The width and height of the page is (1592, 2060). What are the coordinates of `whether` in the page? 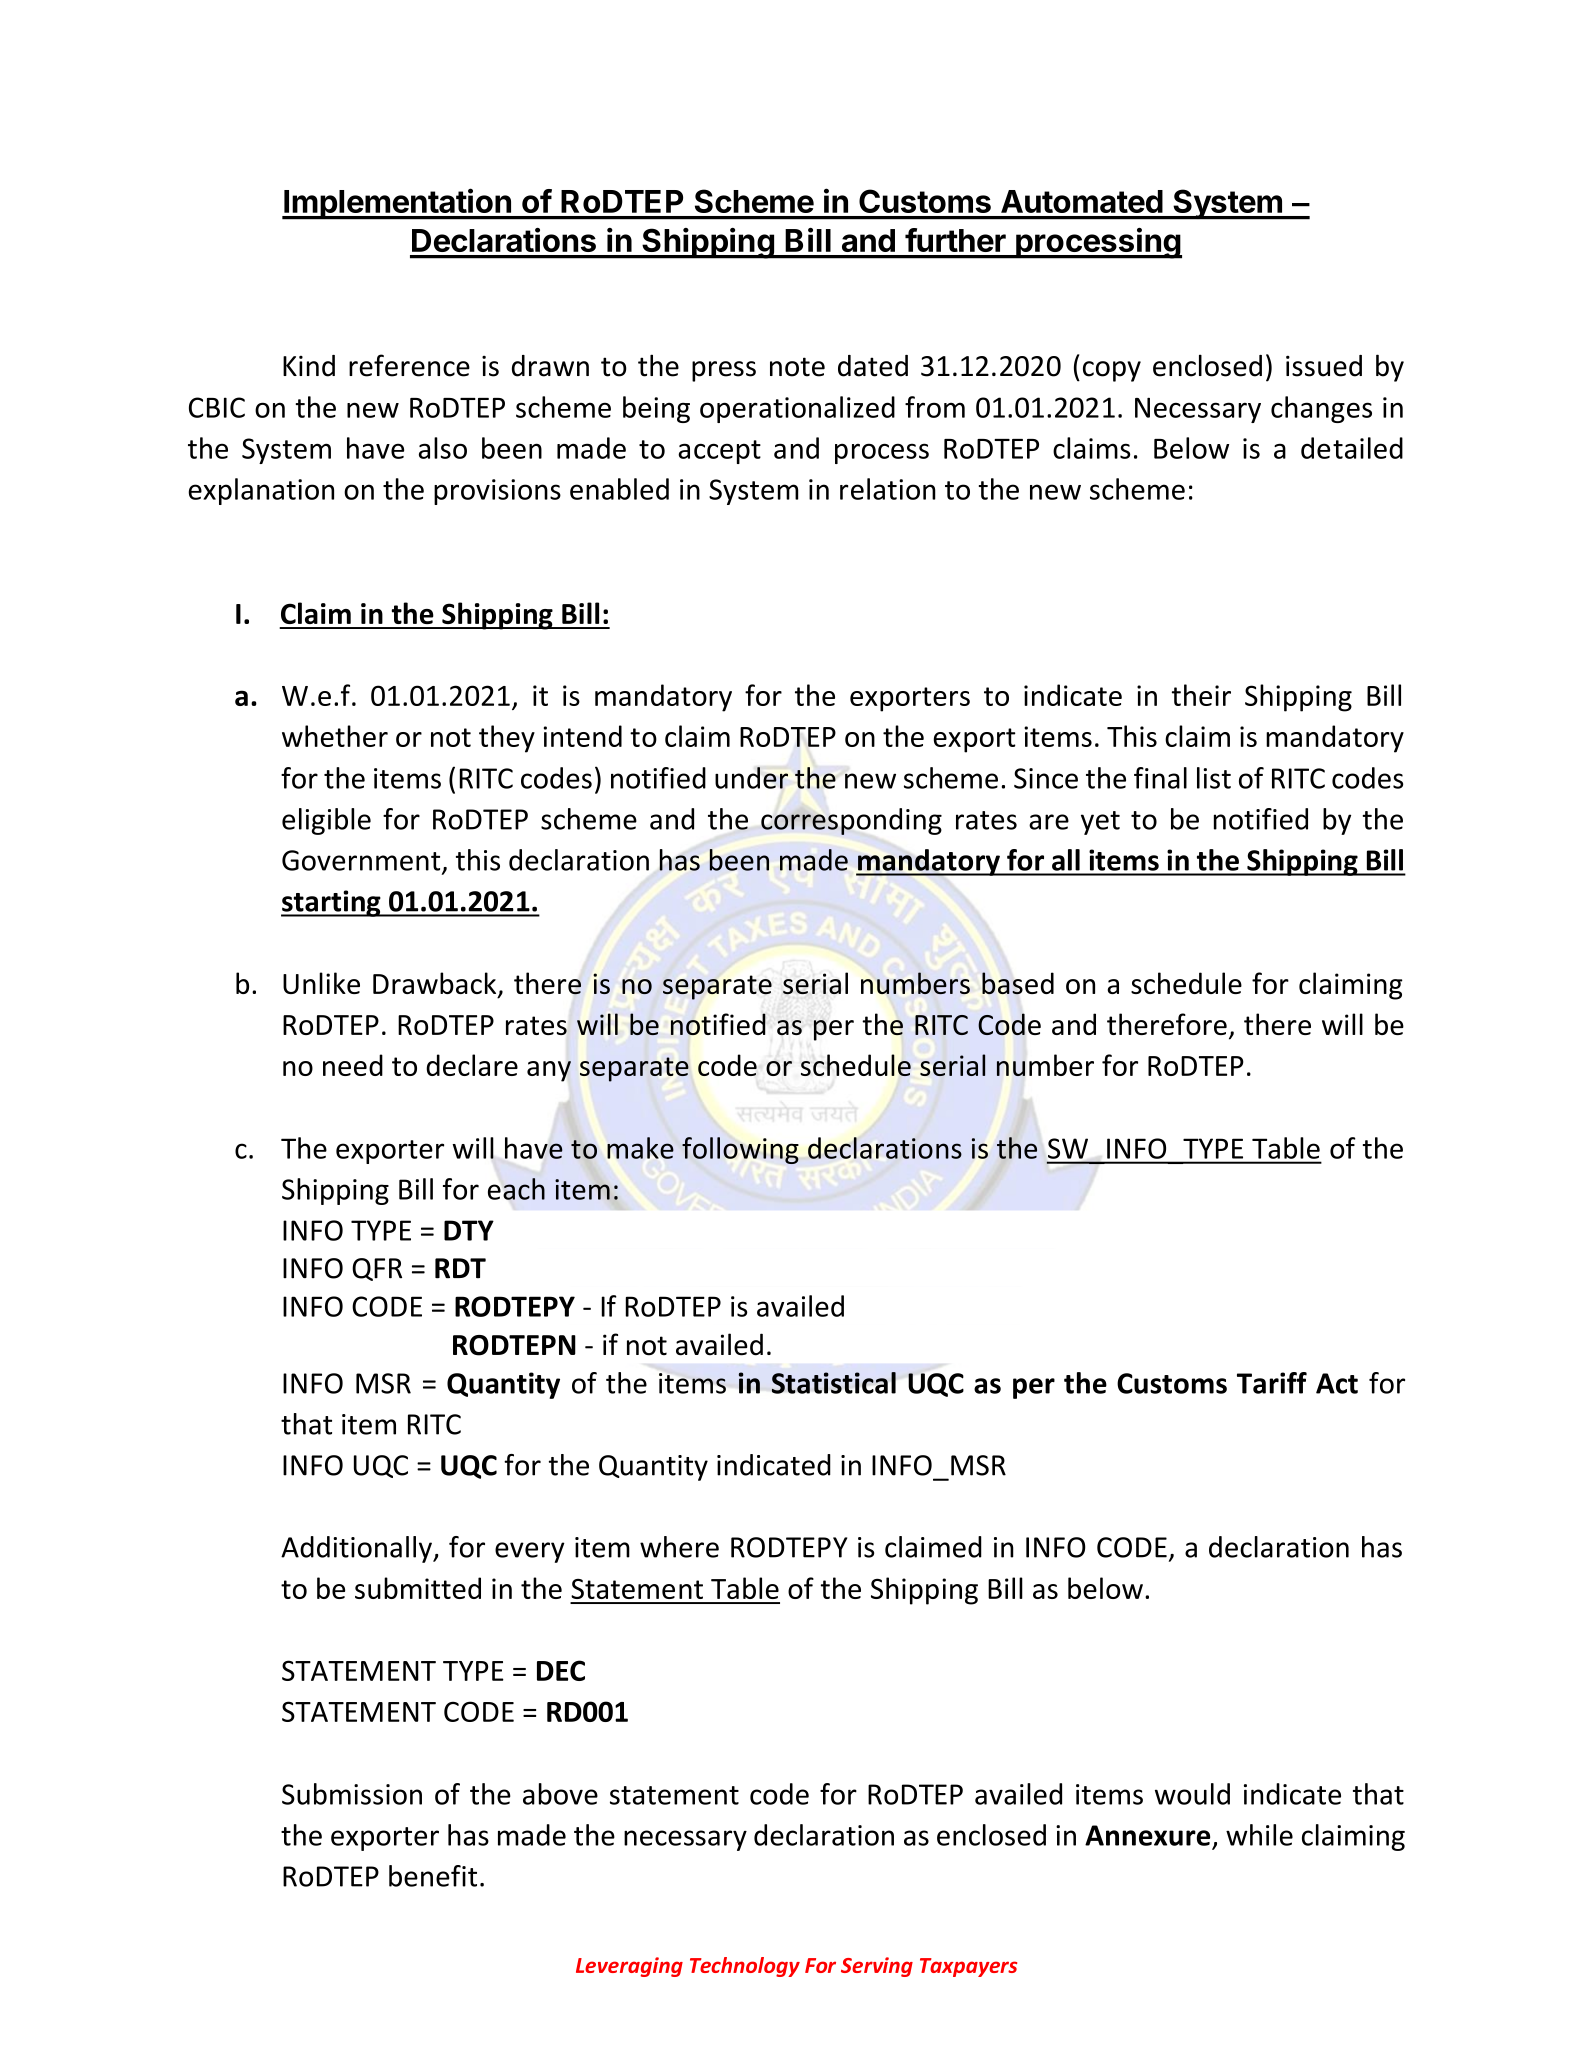 It's located at (335, 736).
